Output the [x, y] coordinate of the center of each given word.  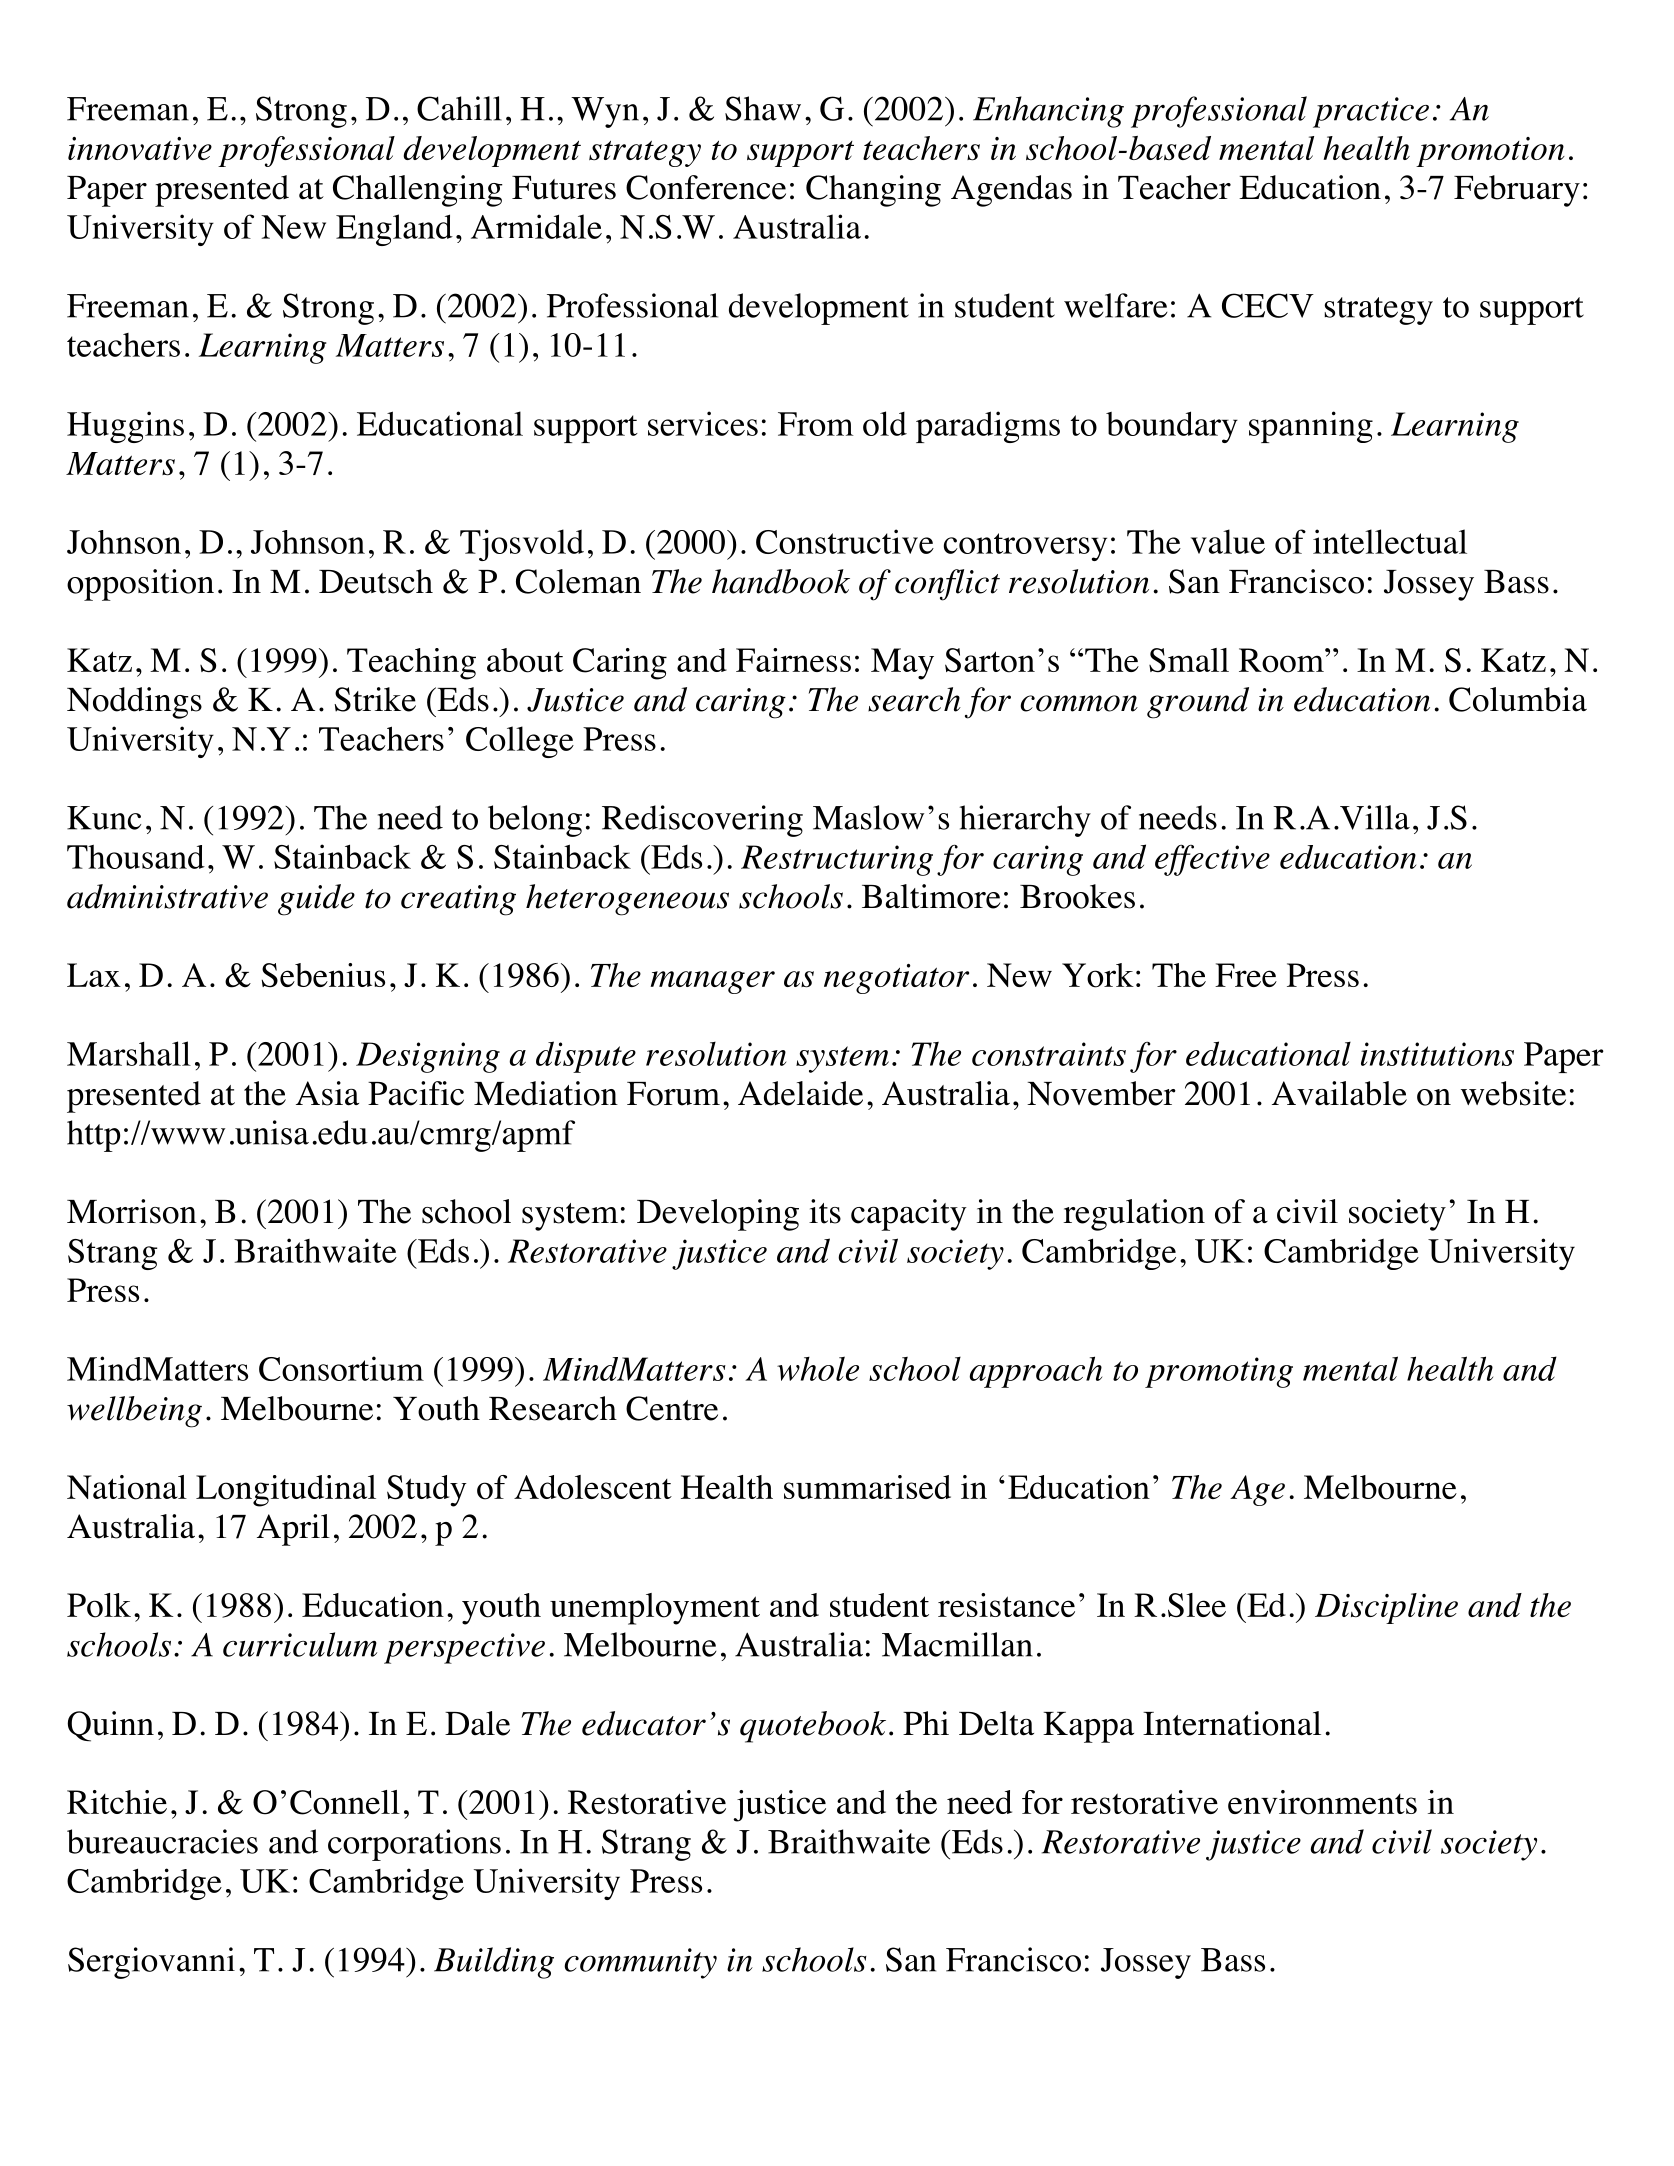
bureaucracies [162, 1841]
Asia [327, 1093]
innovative [140, 148]
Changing [873, 191]
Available [1339, 1093]
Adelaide [800, 1093]
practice [1371, 112]
